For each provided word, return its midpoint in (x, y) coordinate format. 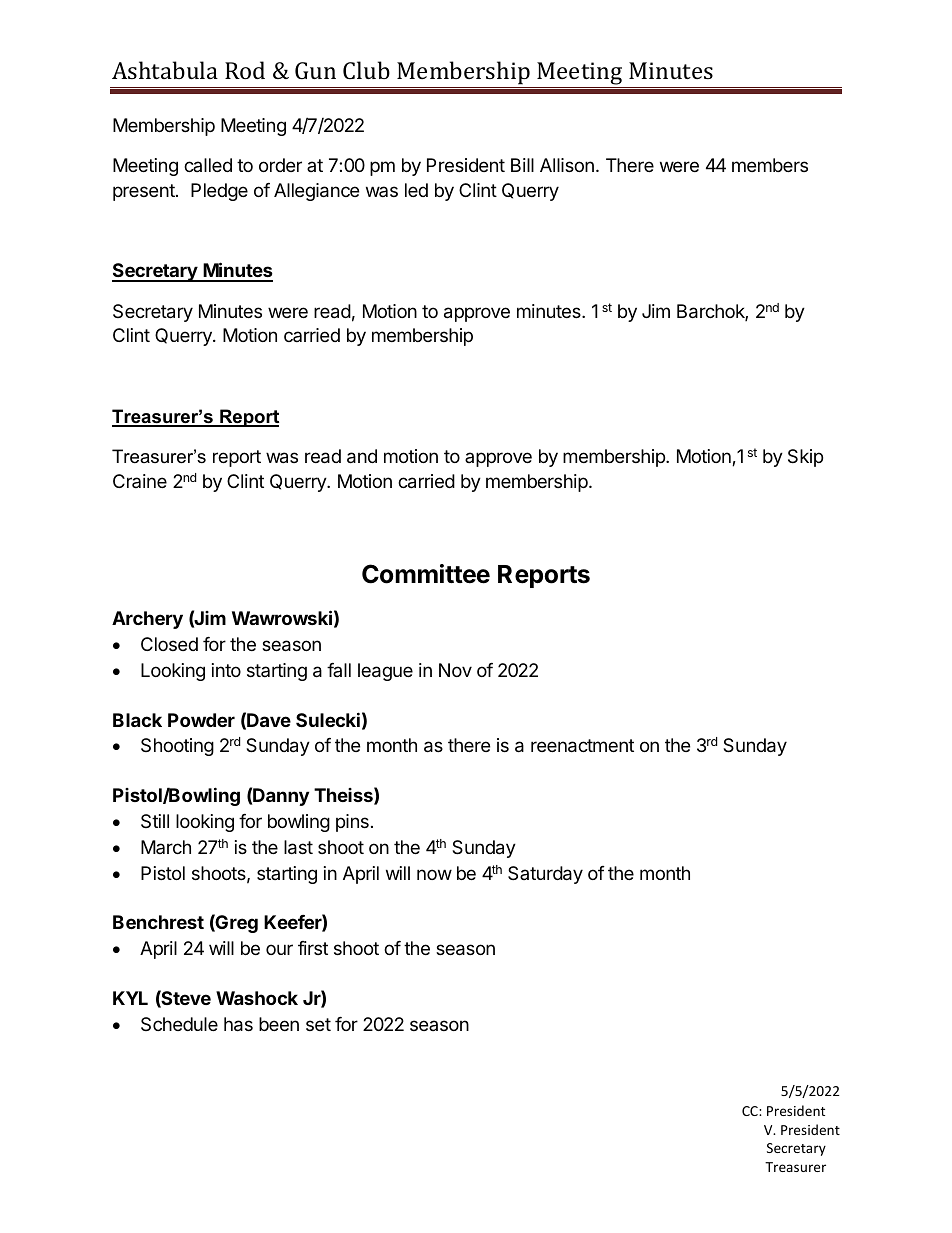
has (238, 1024)
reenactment (582, 746)
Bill (522, 165)
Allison (567, 165)
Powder (201, 720)
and (362, 456)
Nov (455, 670)
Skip (805, 458)
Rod (245, 70)
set (318, 1024)
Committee (426, 574)
